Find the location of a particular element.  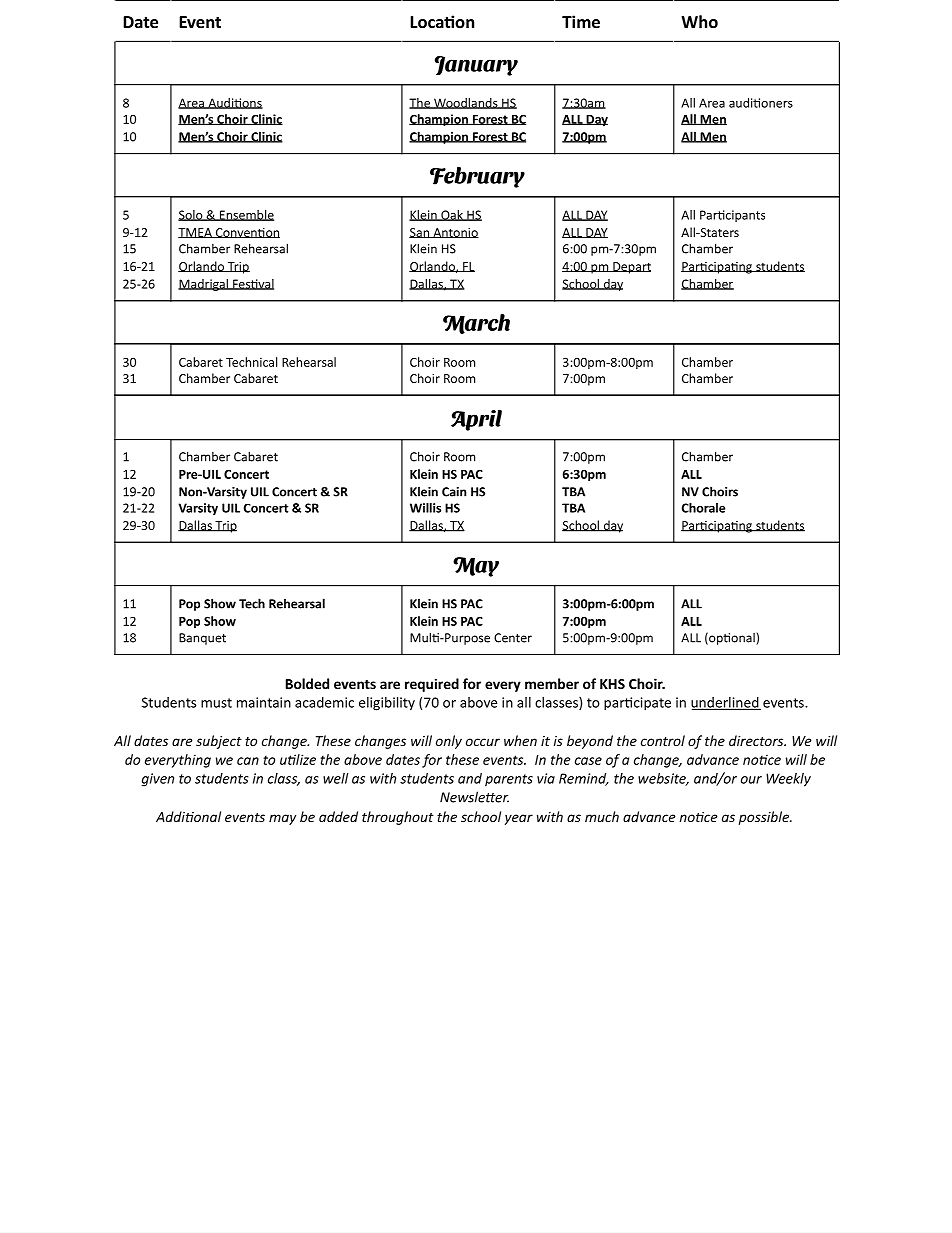

Who is located at coordinates (699, 21).
